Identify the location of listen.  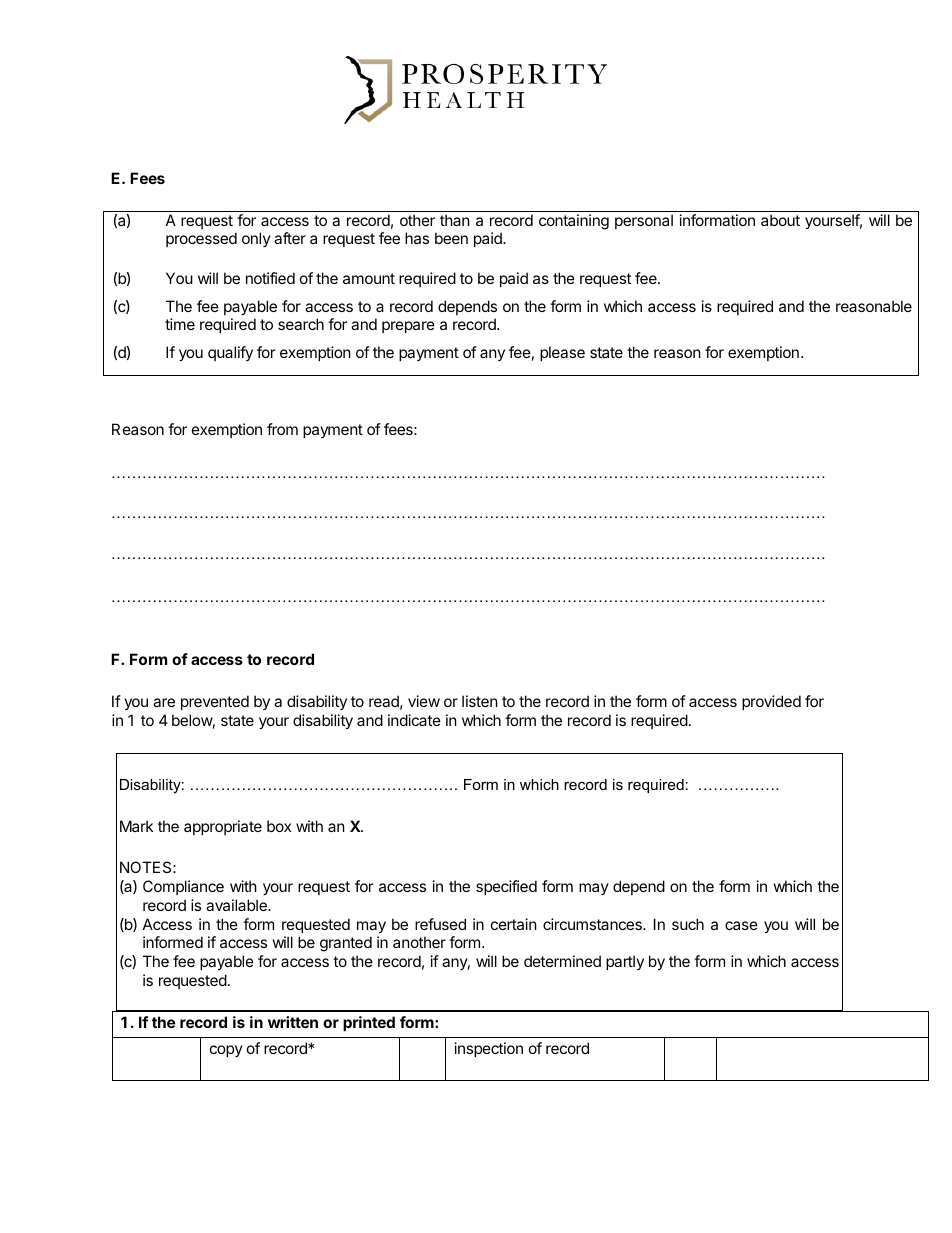
(480, 701).
